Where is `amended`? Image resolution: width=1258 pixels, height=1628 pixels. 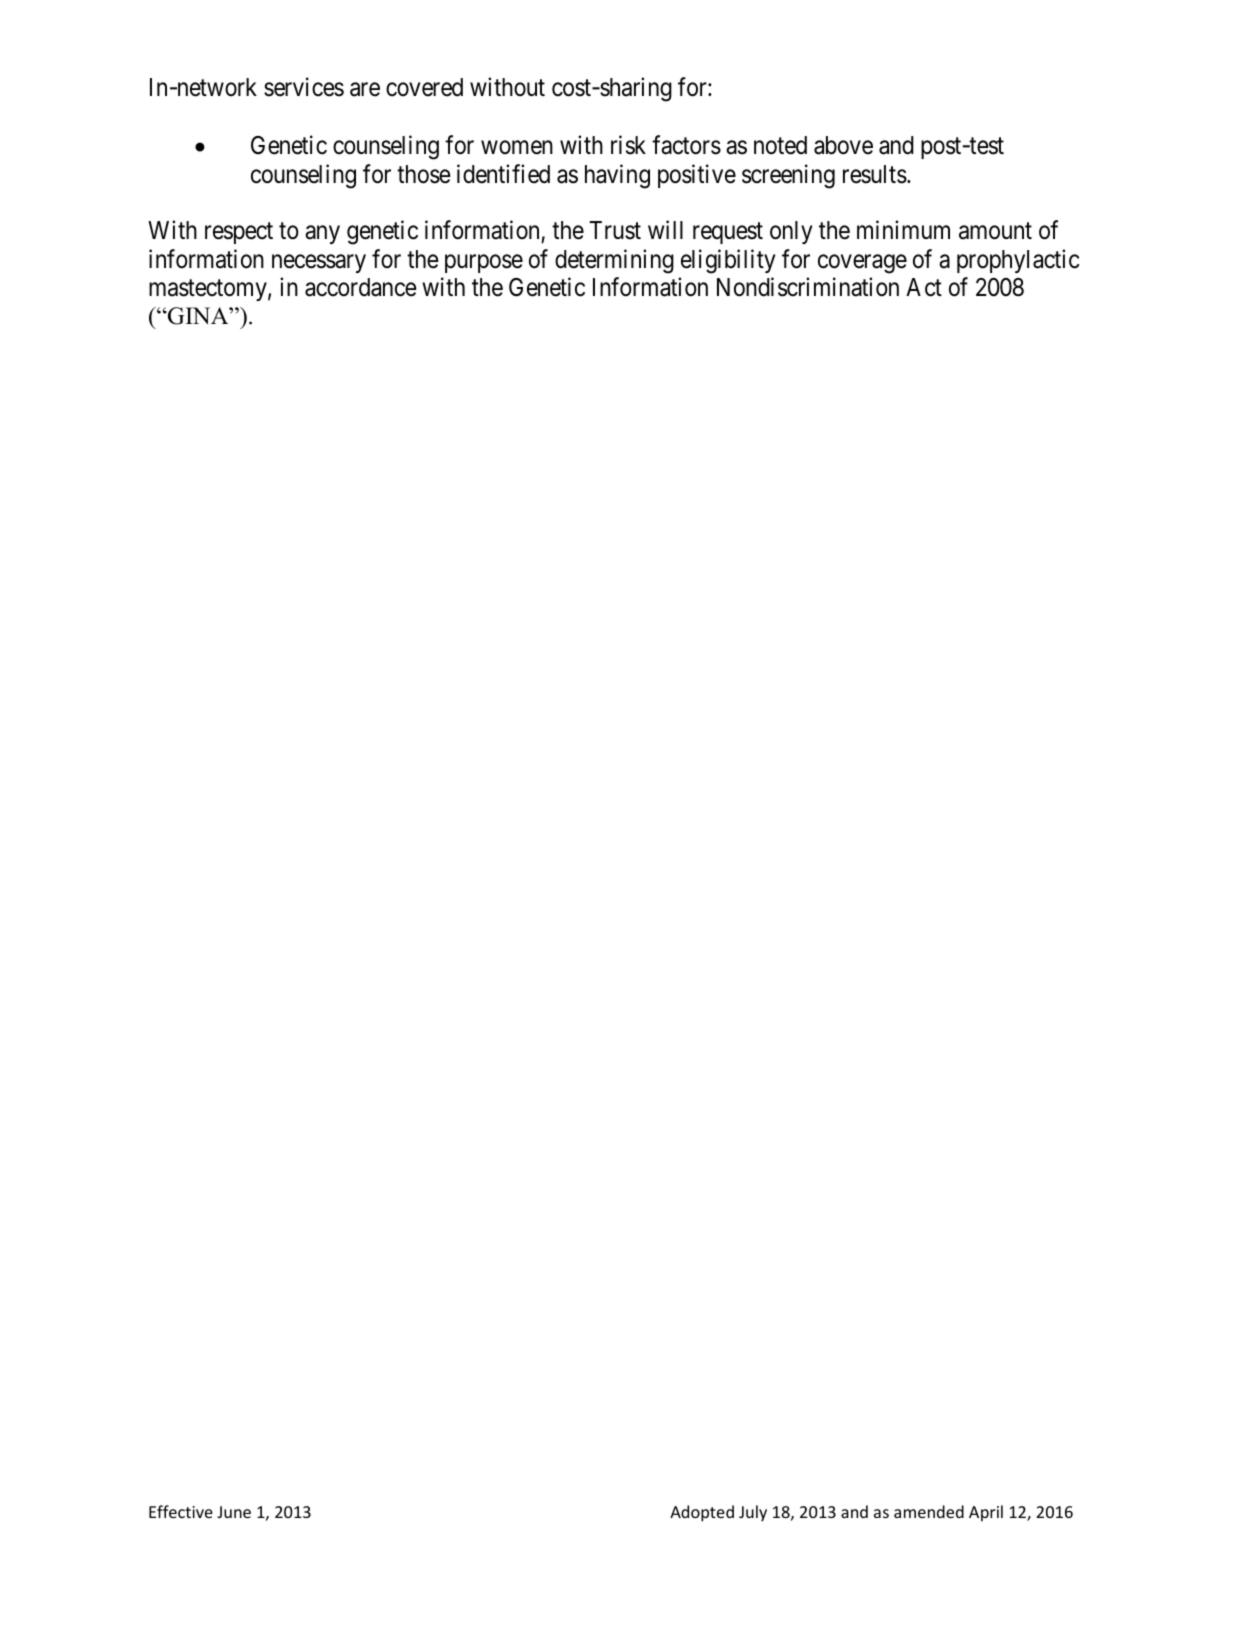 amended is located at coordinates (929, 1511).
